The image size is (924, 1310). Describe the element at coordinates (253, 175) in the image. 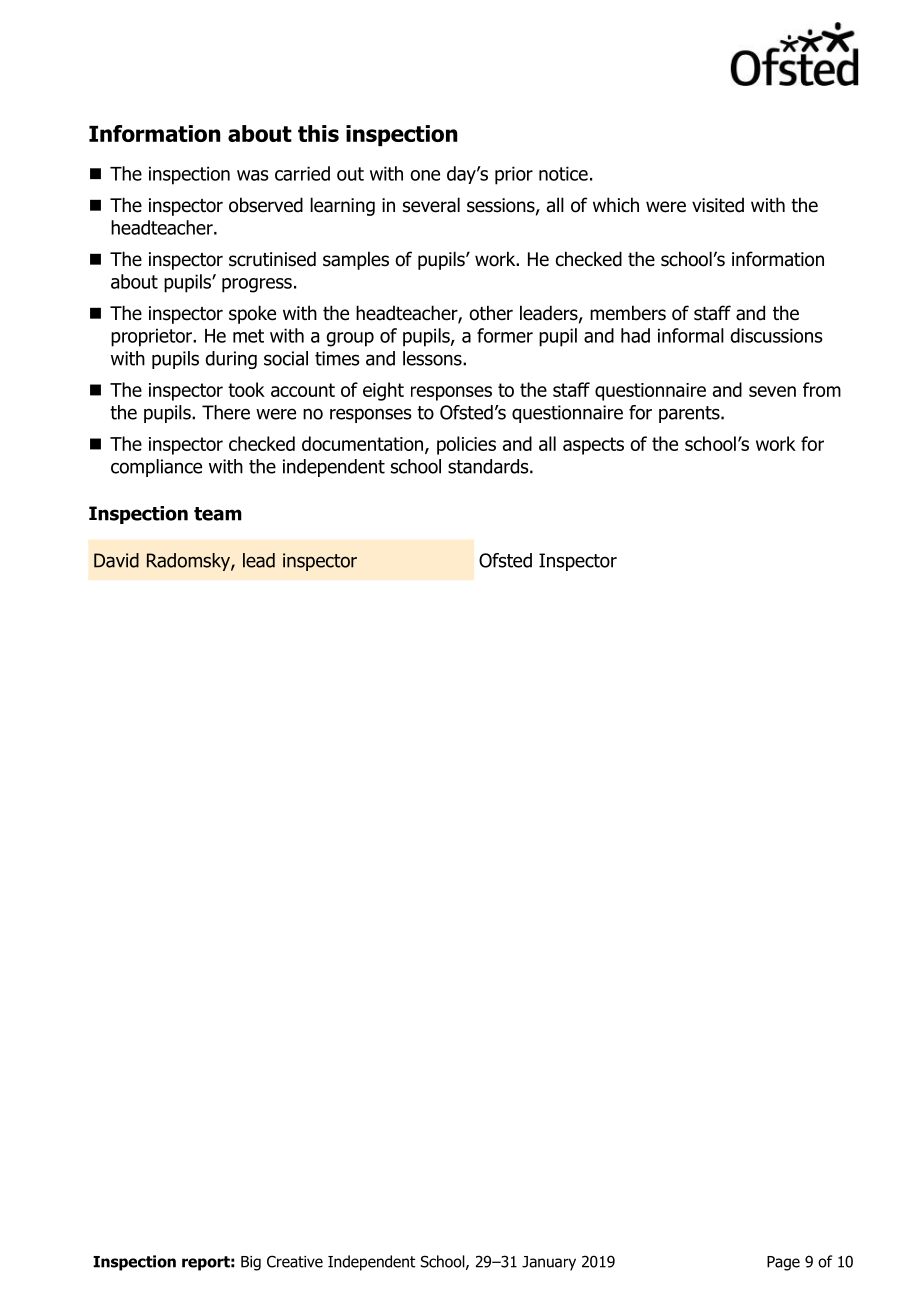

I see `was` at that location.
